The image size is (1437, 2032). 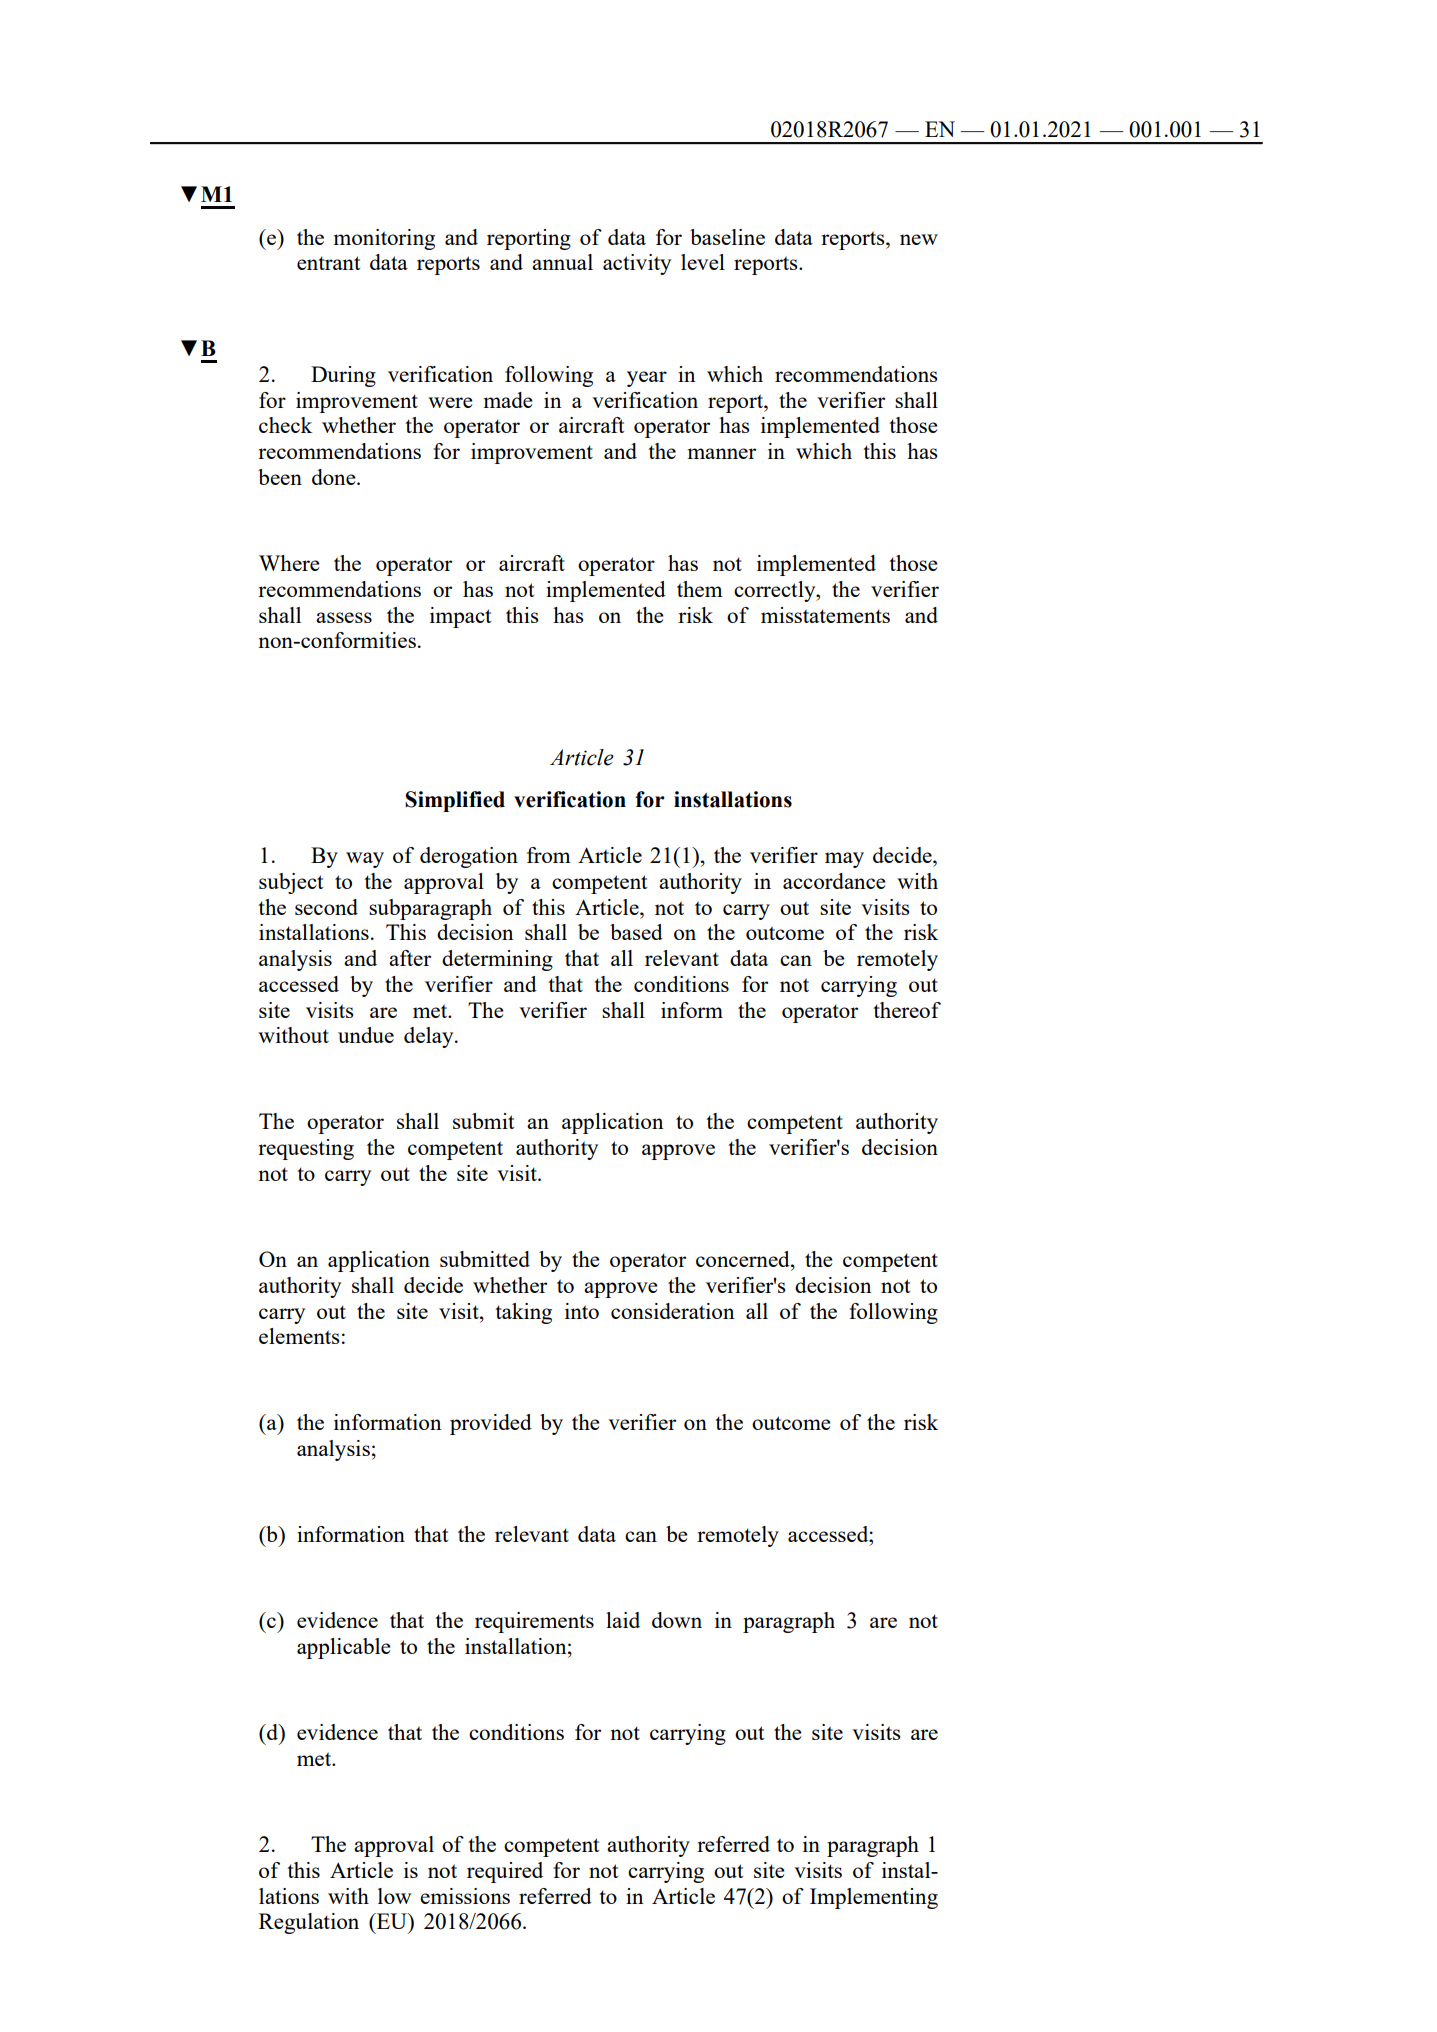 What do you see at coordinates (344, 617) in the screenshot?
I see `assess` at bounding box center [344, 617].
